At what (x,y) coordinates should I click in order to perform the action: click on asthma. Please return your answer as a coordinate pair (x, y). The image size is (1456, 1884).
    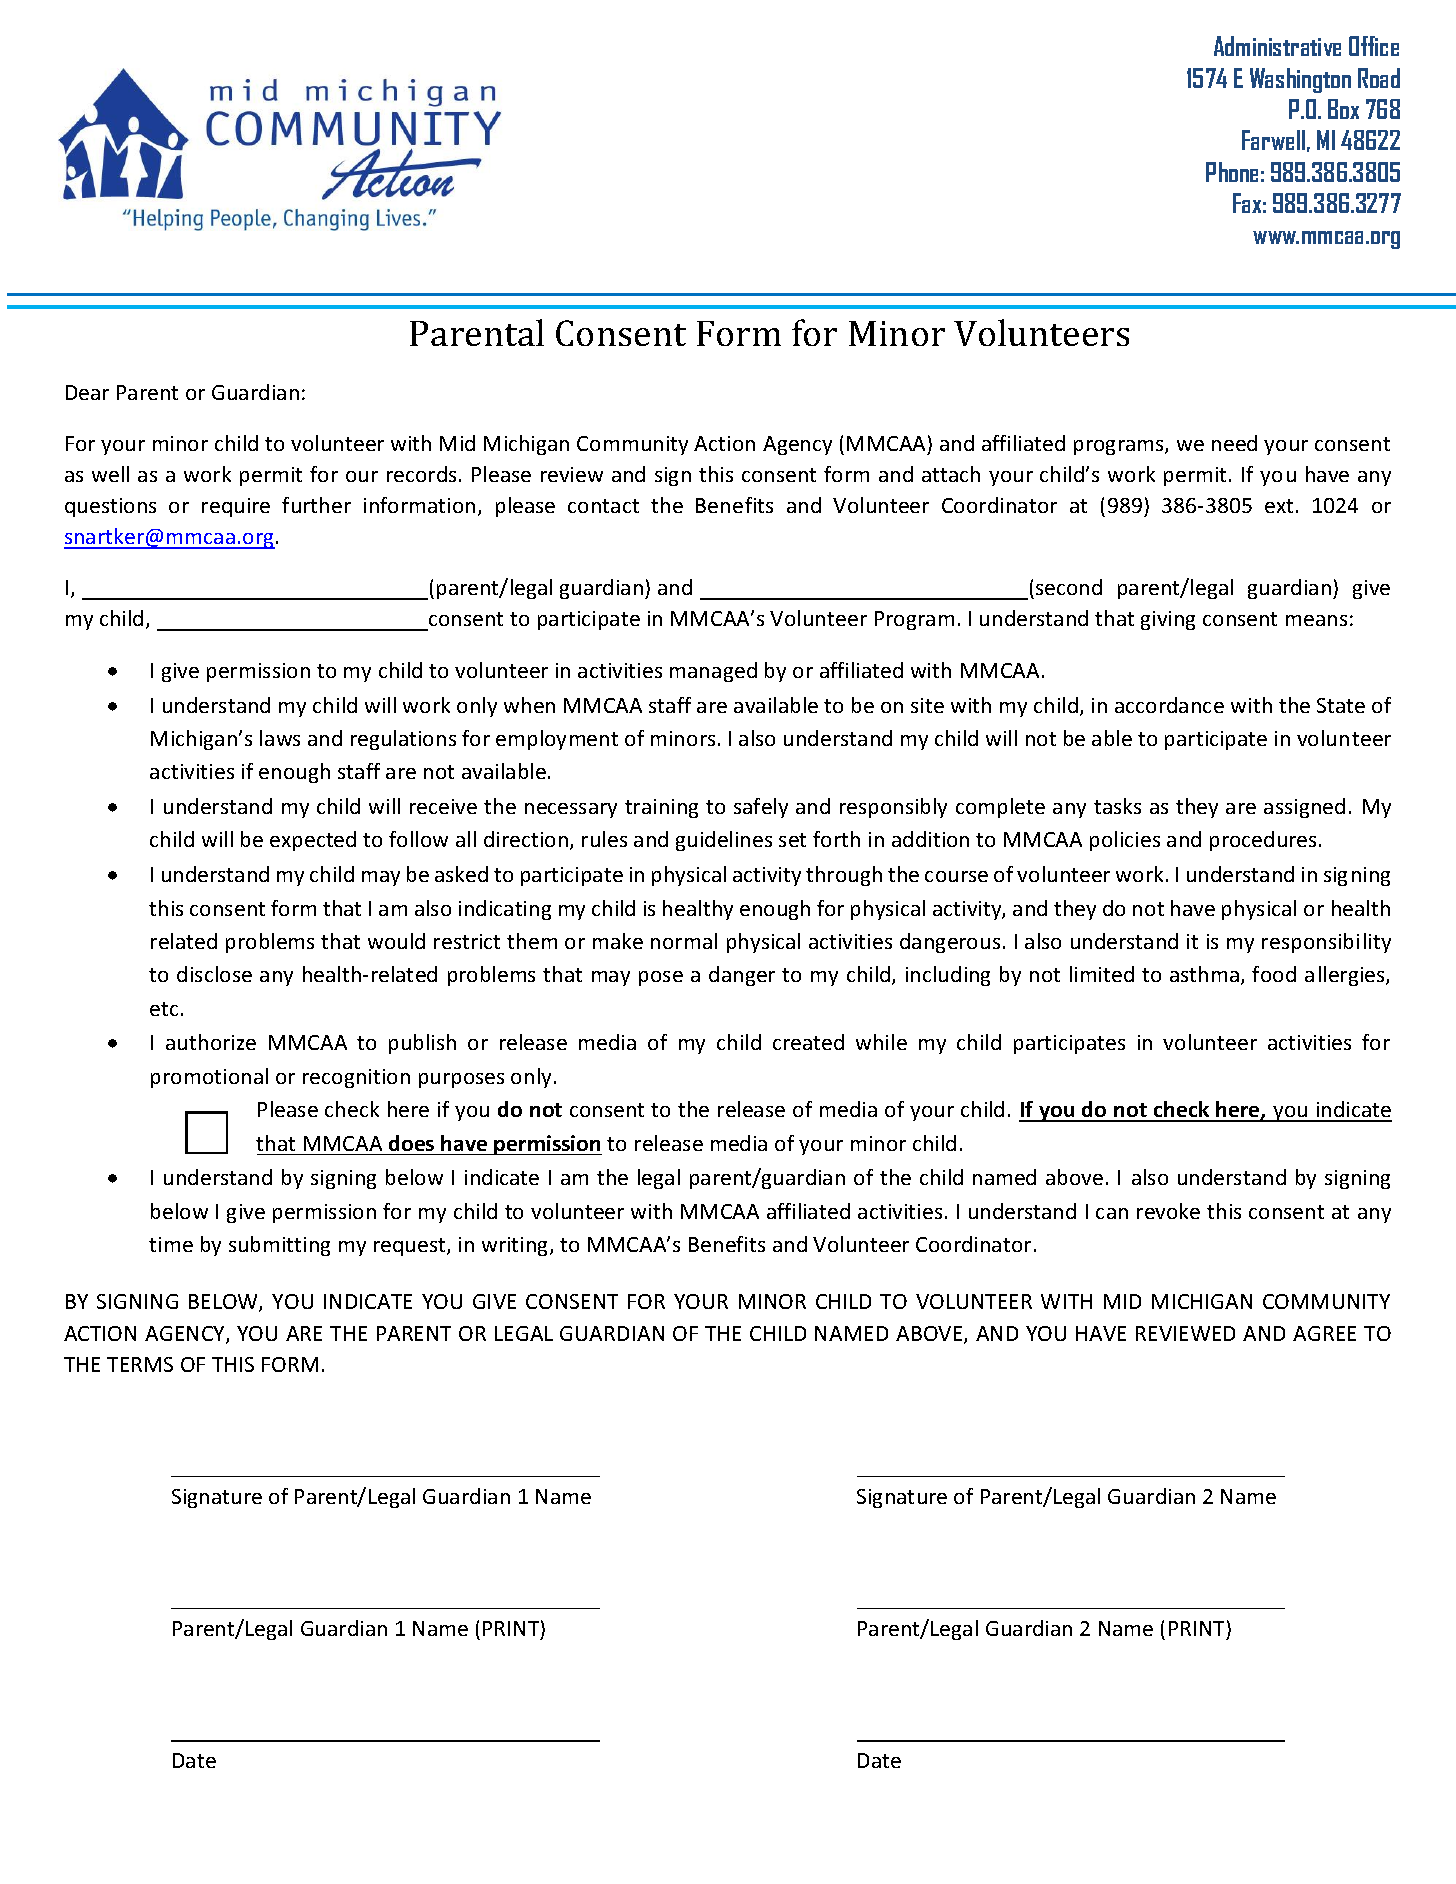
    Looking at the image, I should click on (1204, 974).
